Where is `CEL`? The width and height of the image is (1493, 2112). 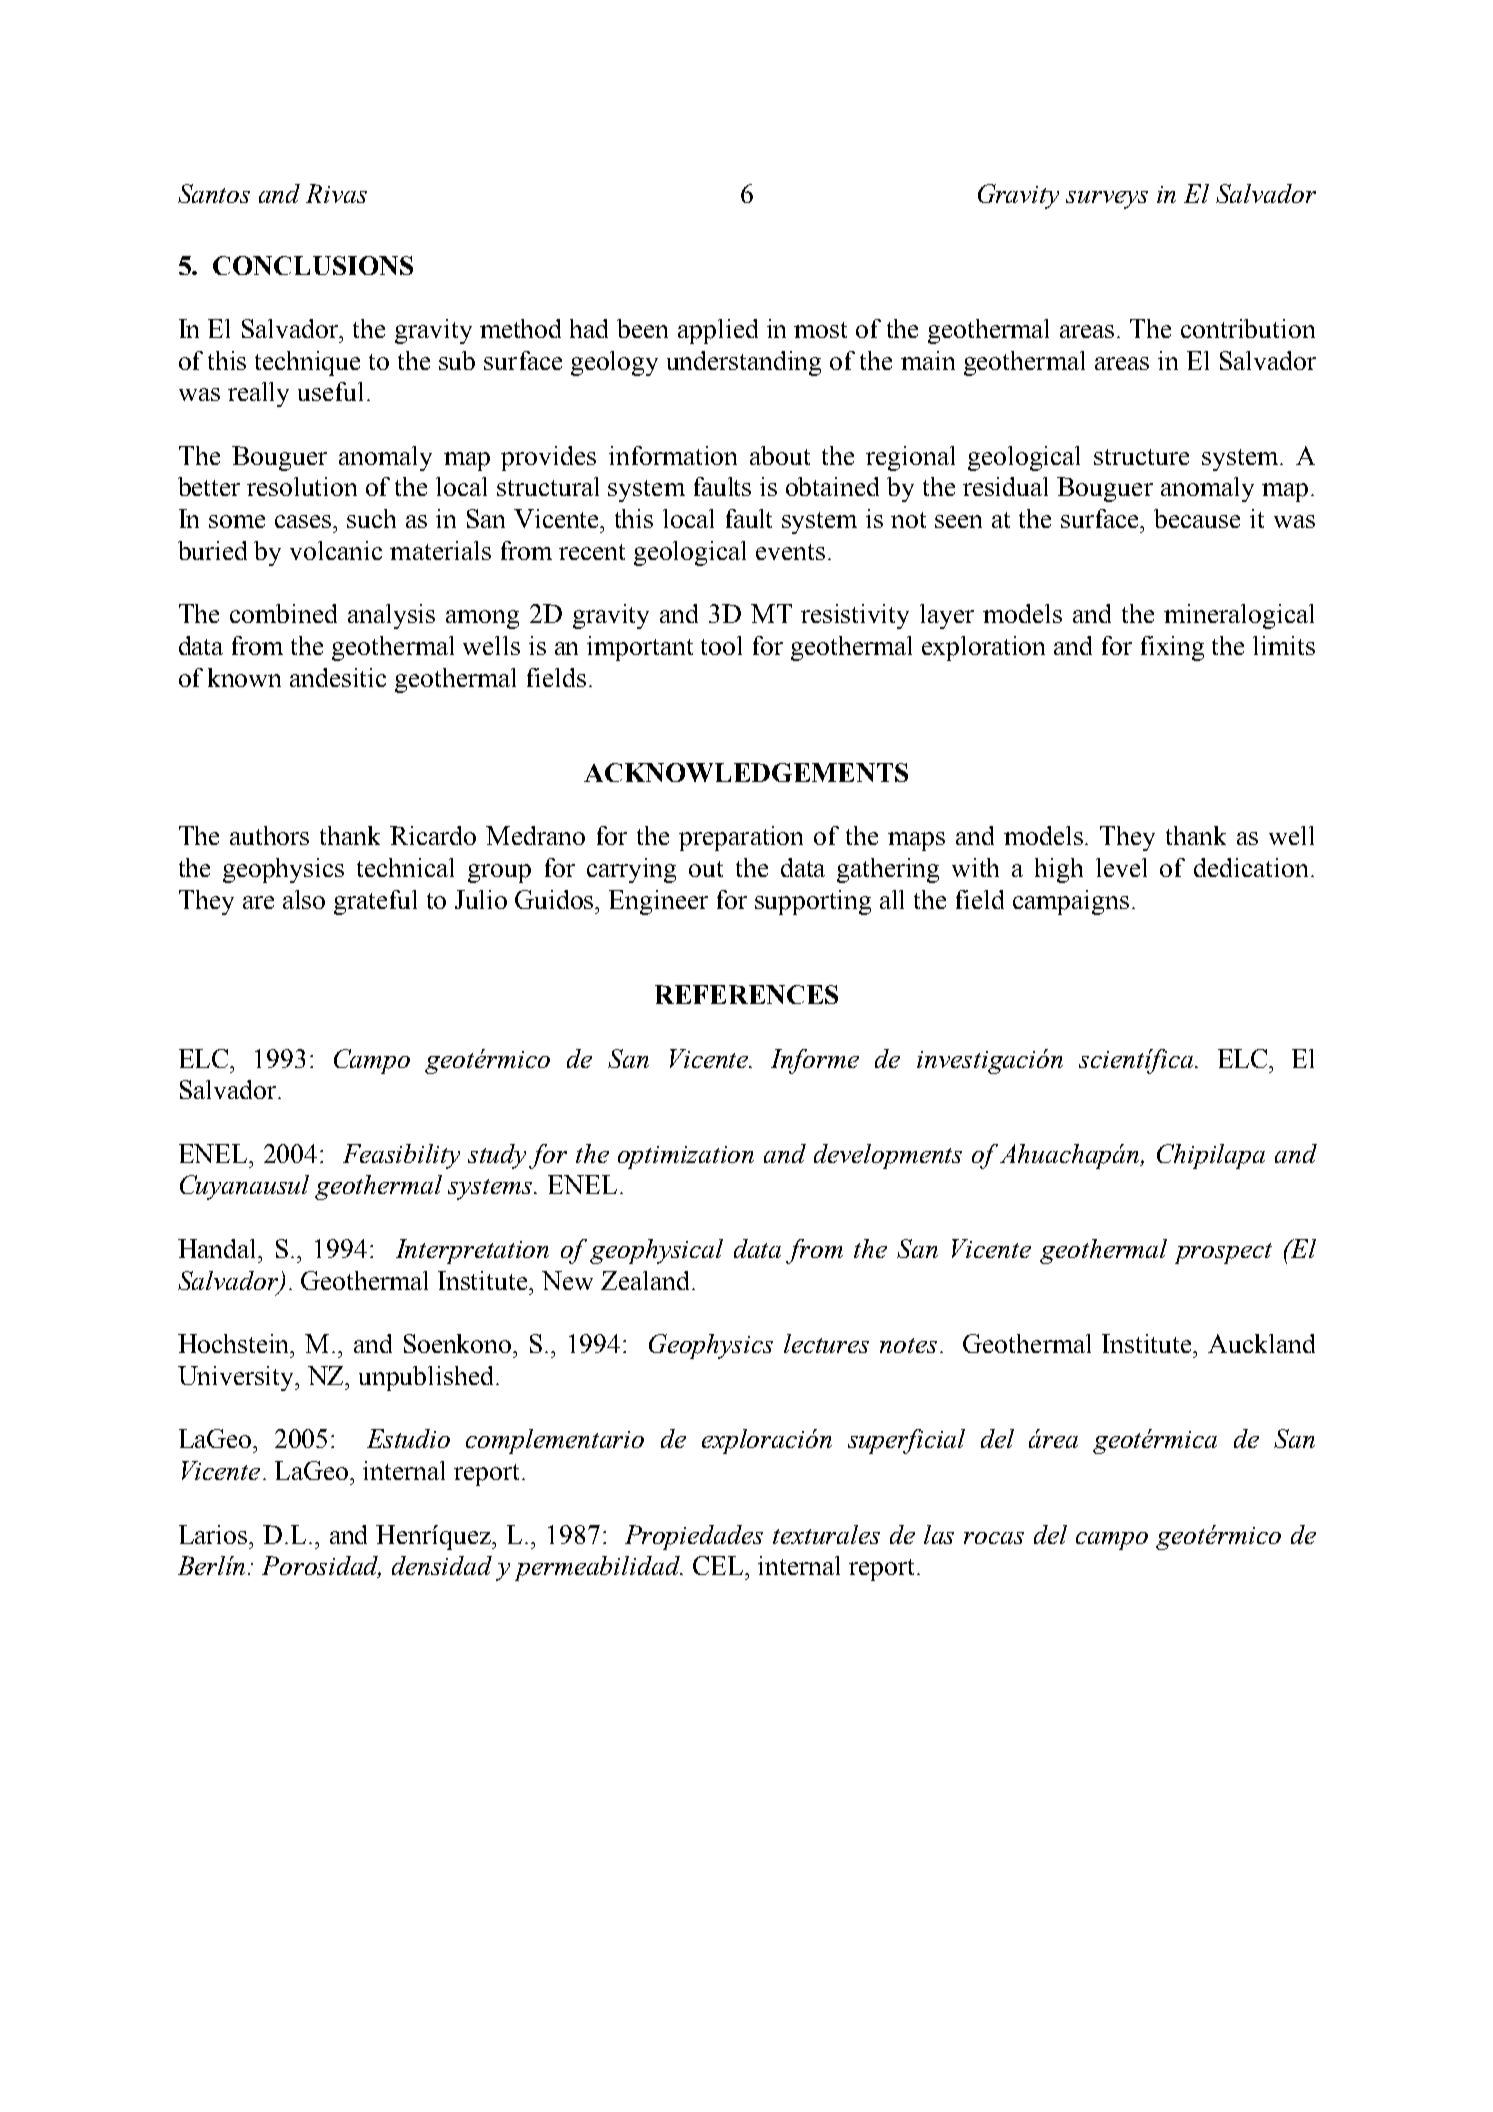 CEL is located at coordinates (719, 1565).
